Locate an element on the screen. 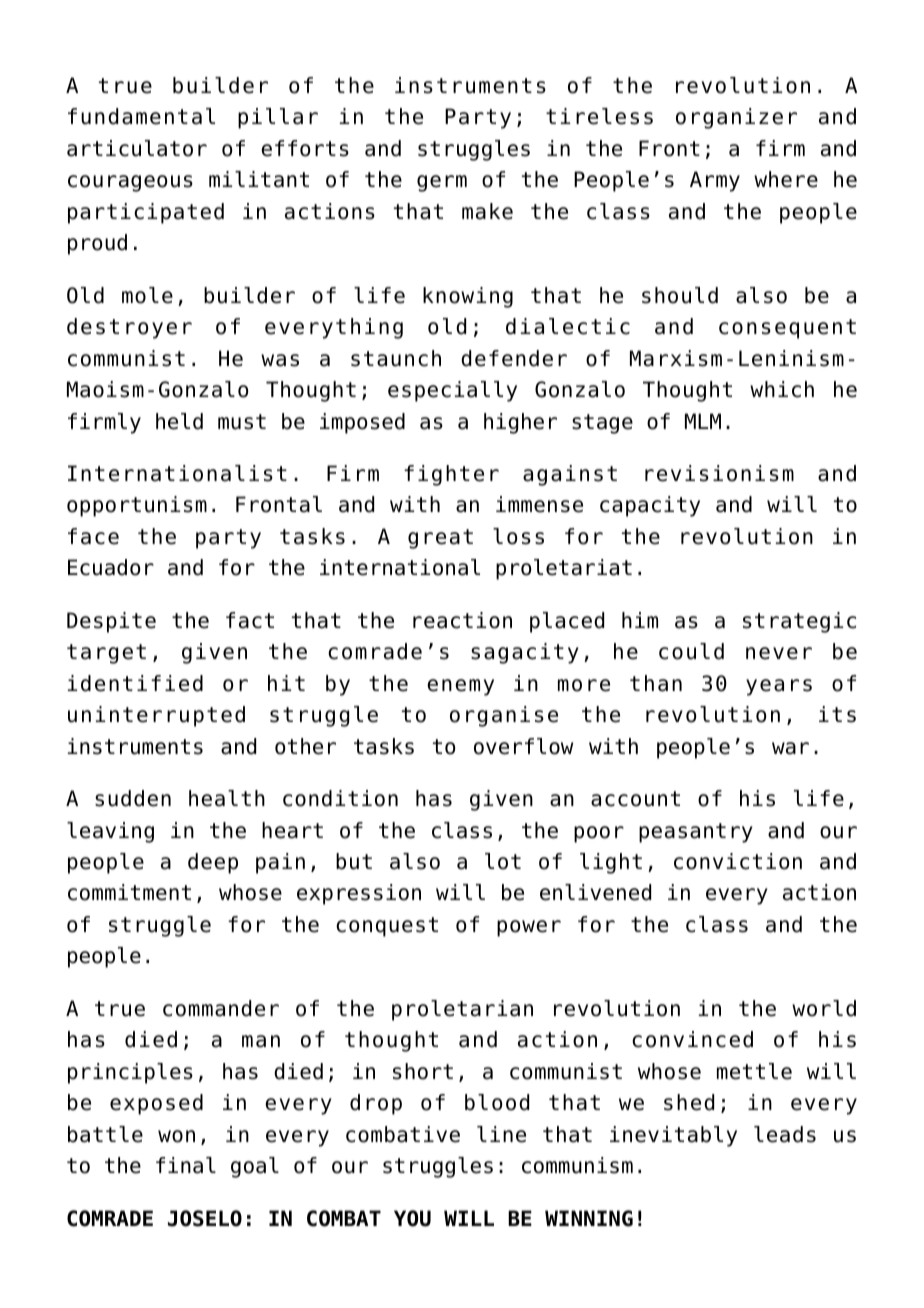 The width and height of the screenshot is (924, 1308). germ is located at coordinates (442, 183).
